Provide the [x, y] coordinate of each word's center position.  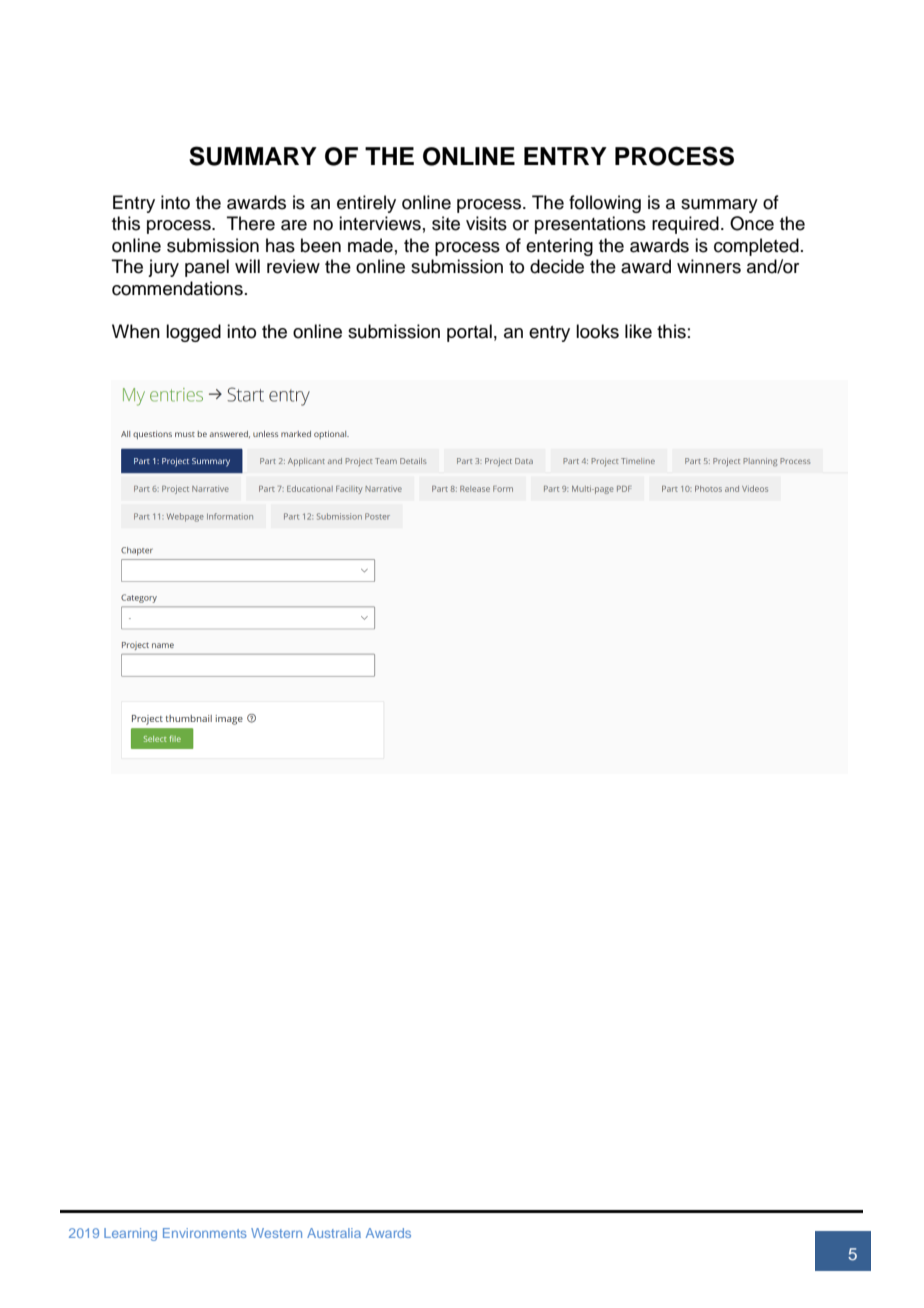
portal [469, 333]
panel [207, 268]
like [638, 331]
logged [193, 333]
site [446, 223]
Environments [205, 1233]
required [685, 225]
